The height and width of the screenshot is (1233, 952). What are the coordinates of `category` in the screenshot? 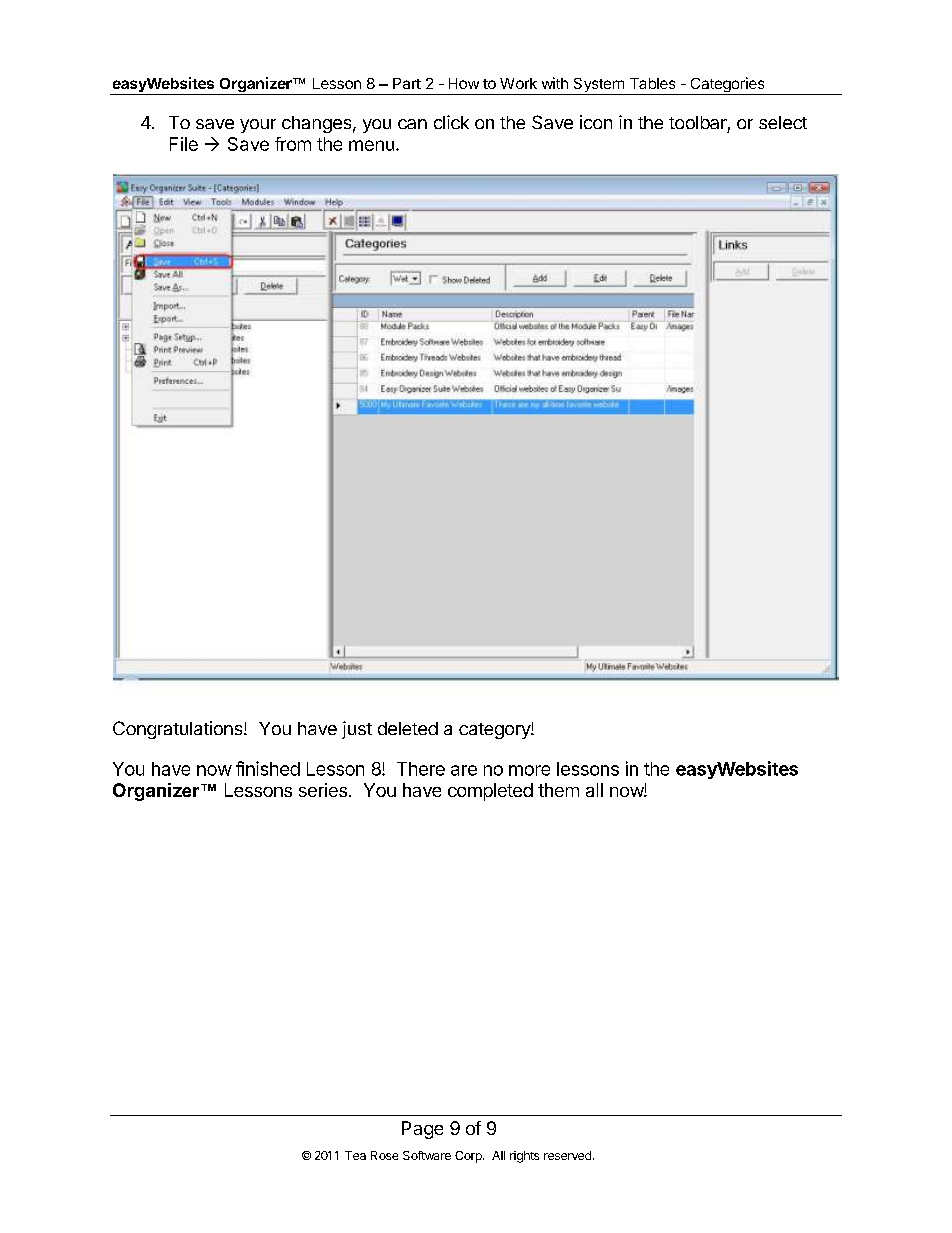 It's located at (495, 731).
